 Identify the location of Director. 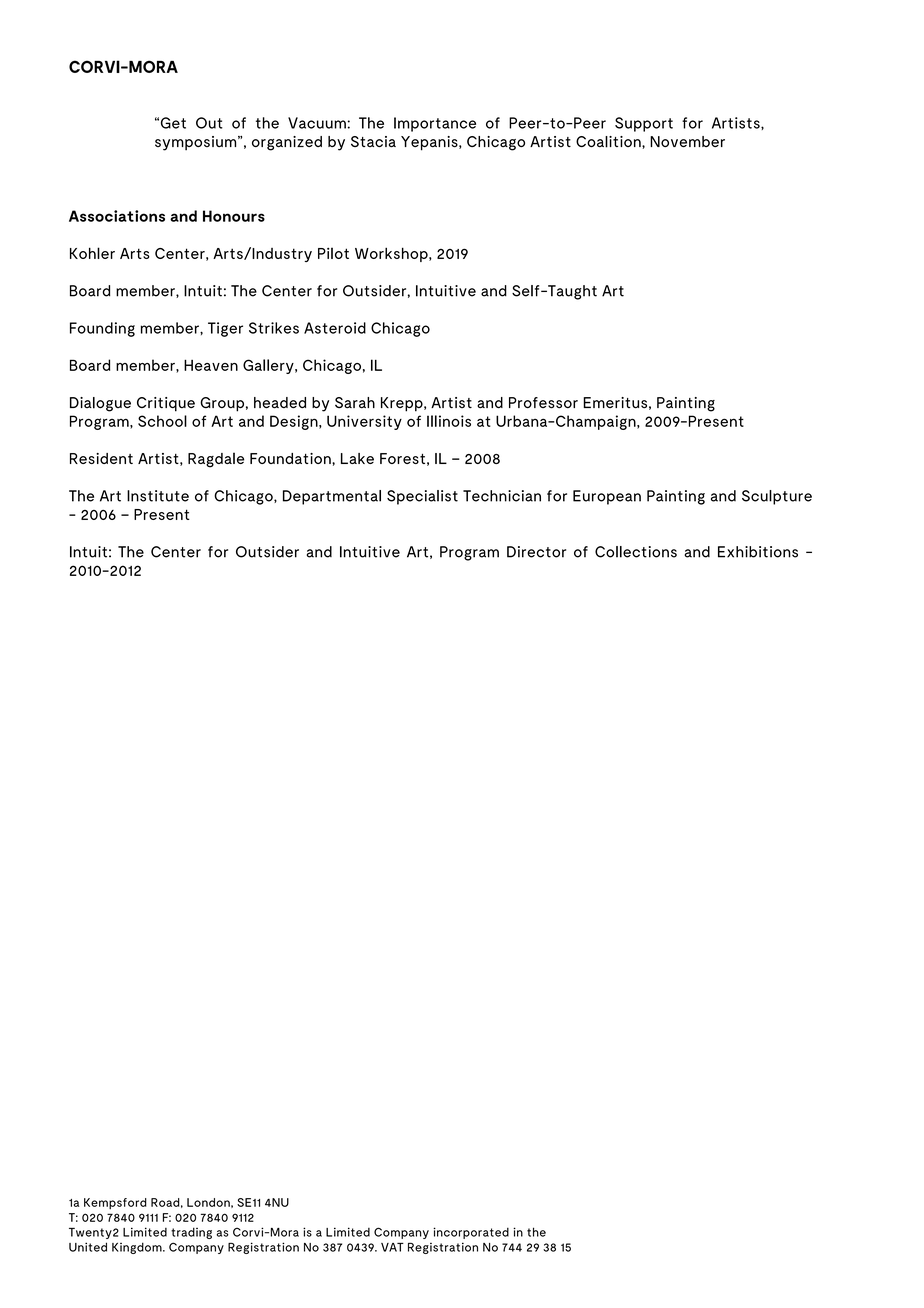
(536, 552).
